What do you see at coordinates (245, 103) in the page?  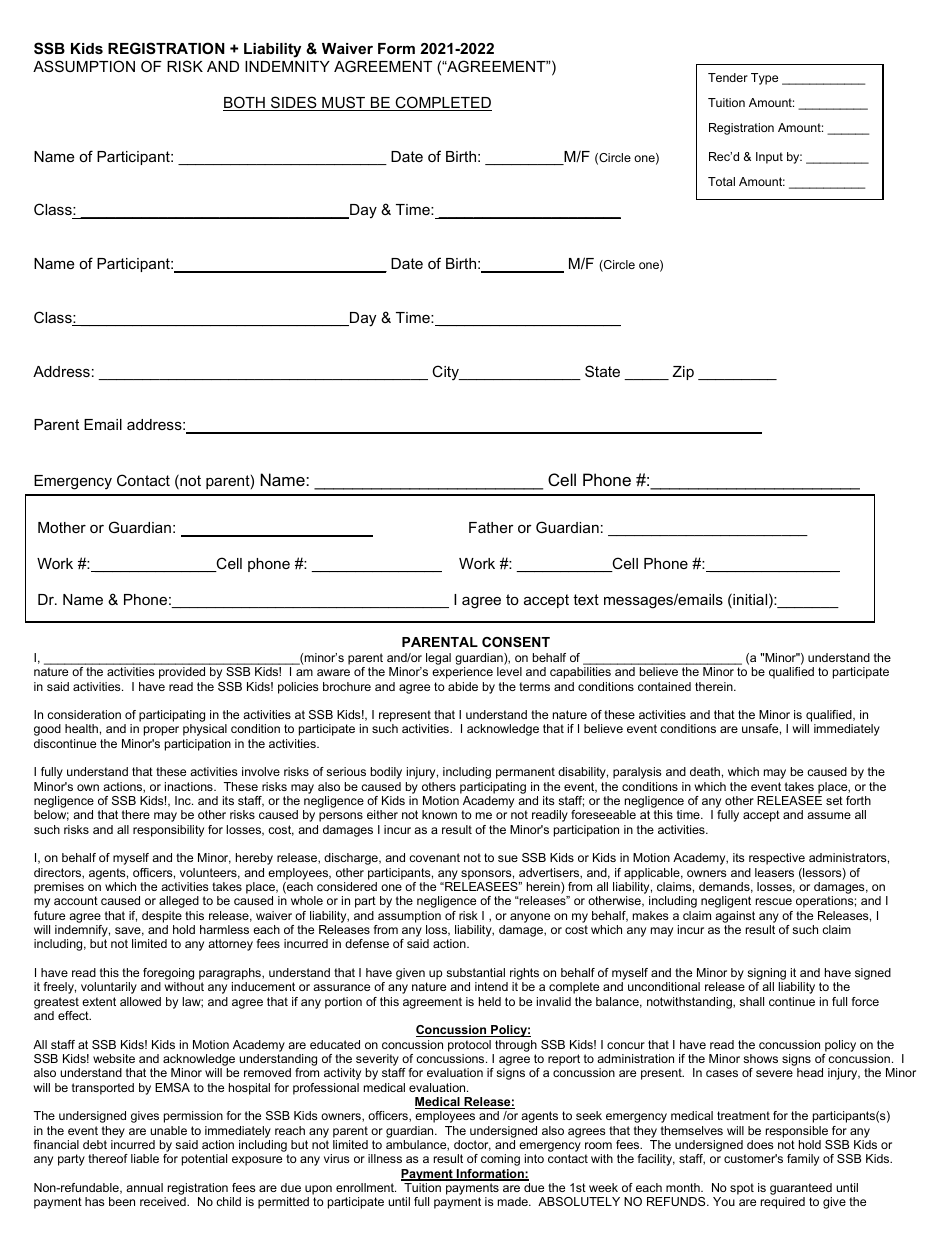 I see `BOTH` at bounding box center [245, 103].
